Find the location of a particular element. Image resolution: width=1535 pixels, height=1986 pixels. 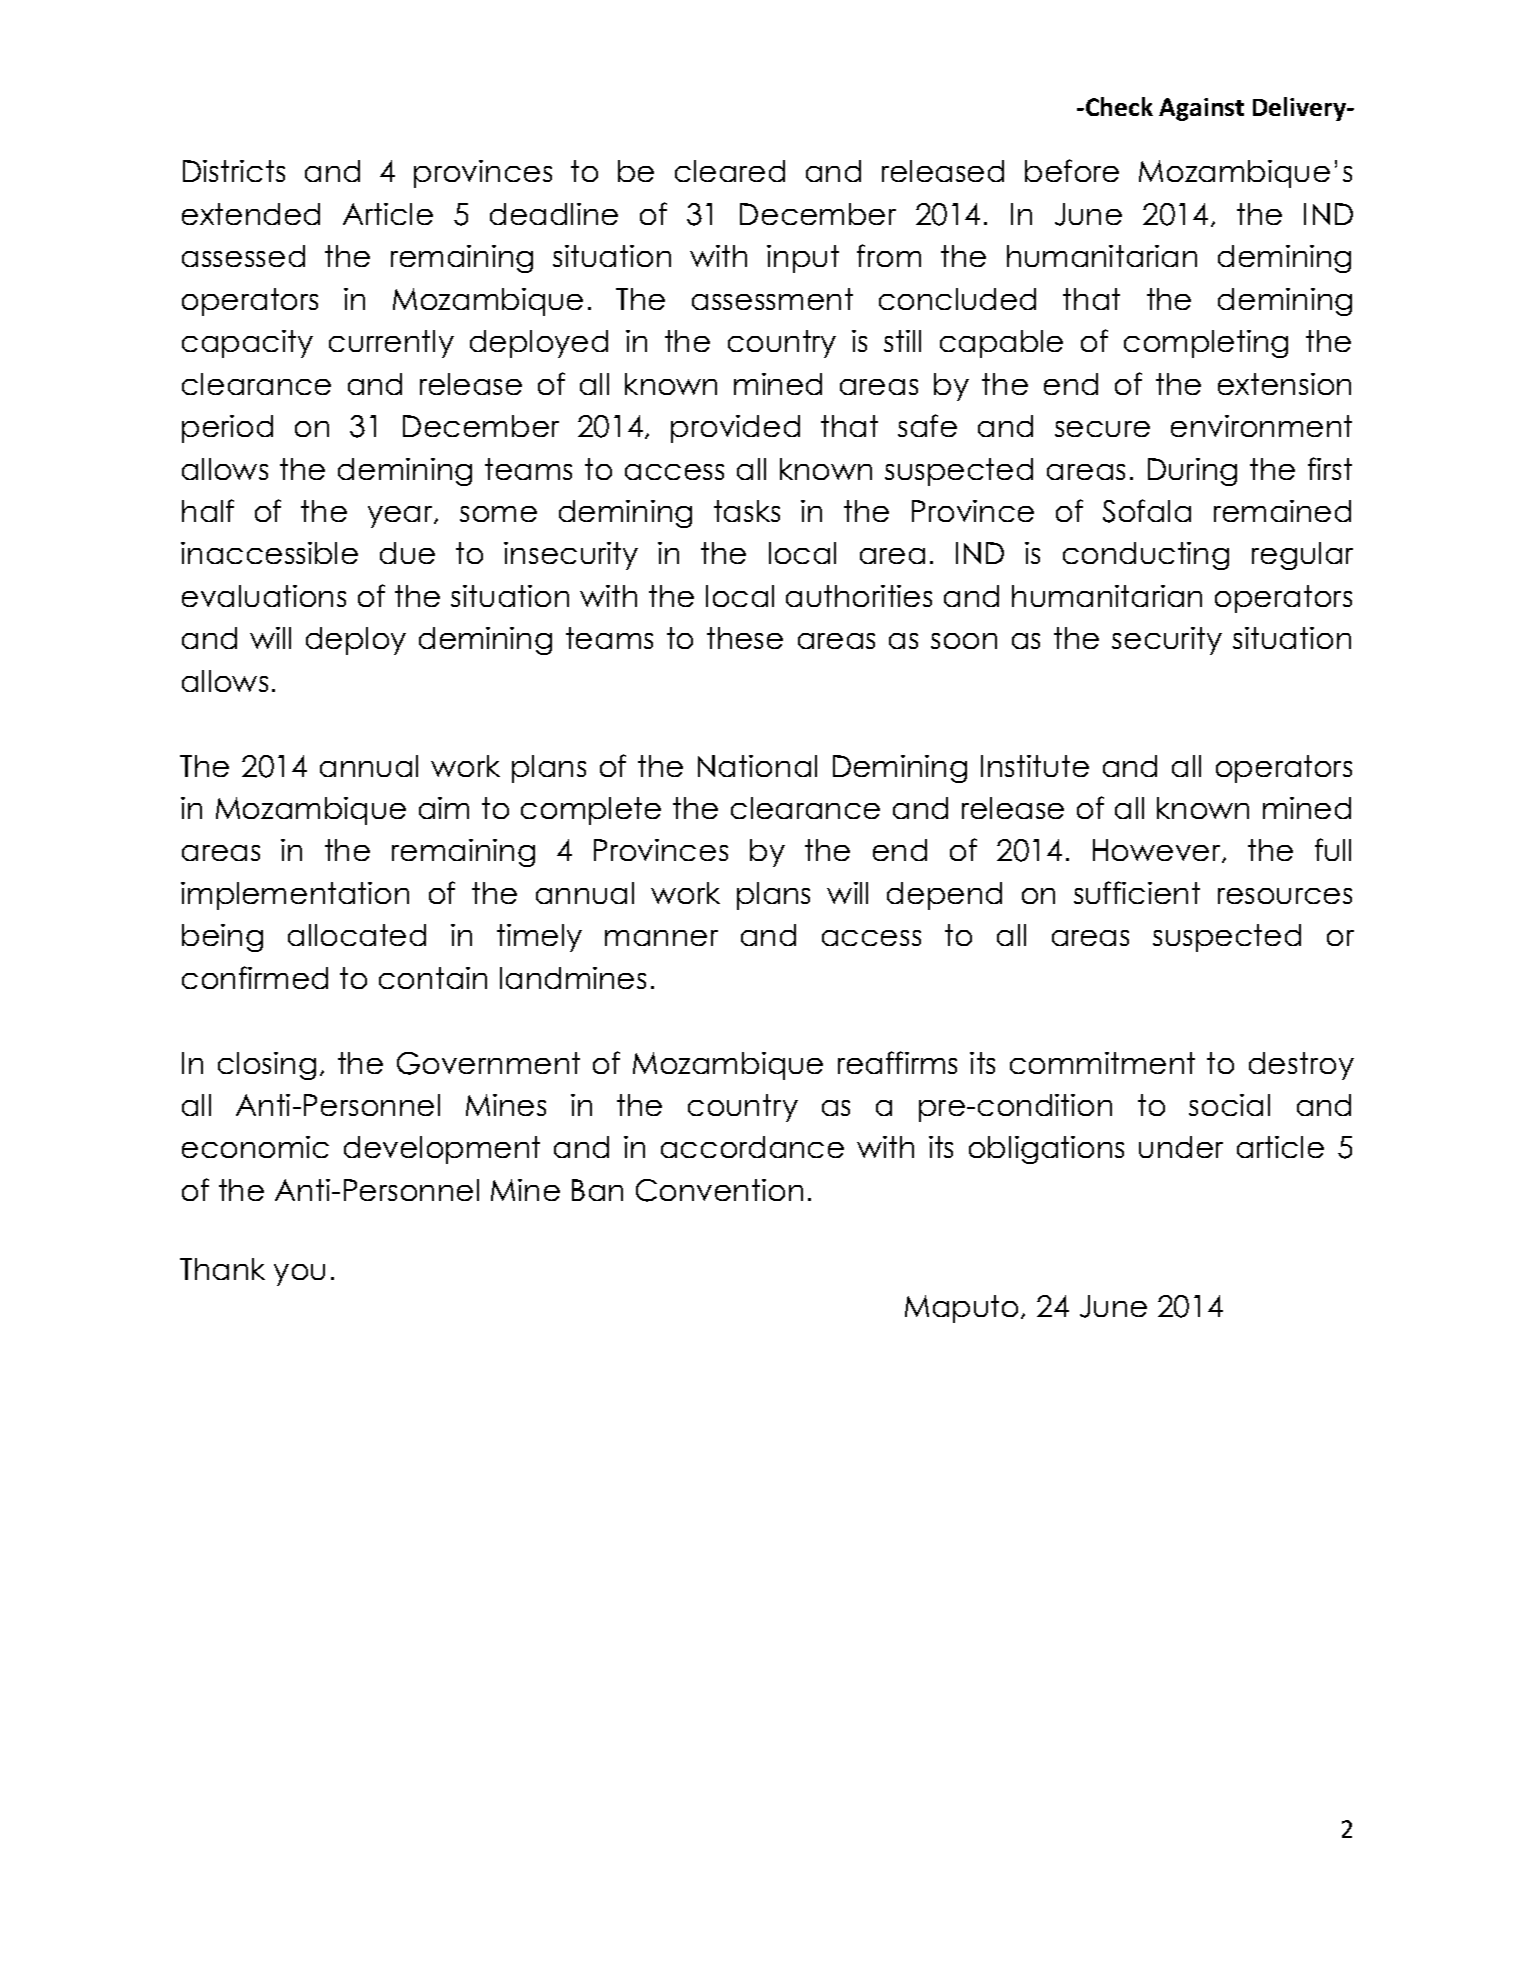

Against is located at coordinates (1201, 109).
